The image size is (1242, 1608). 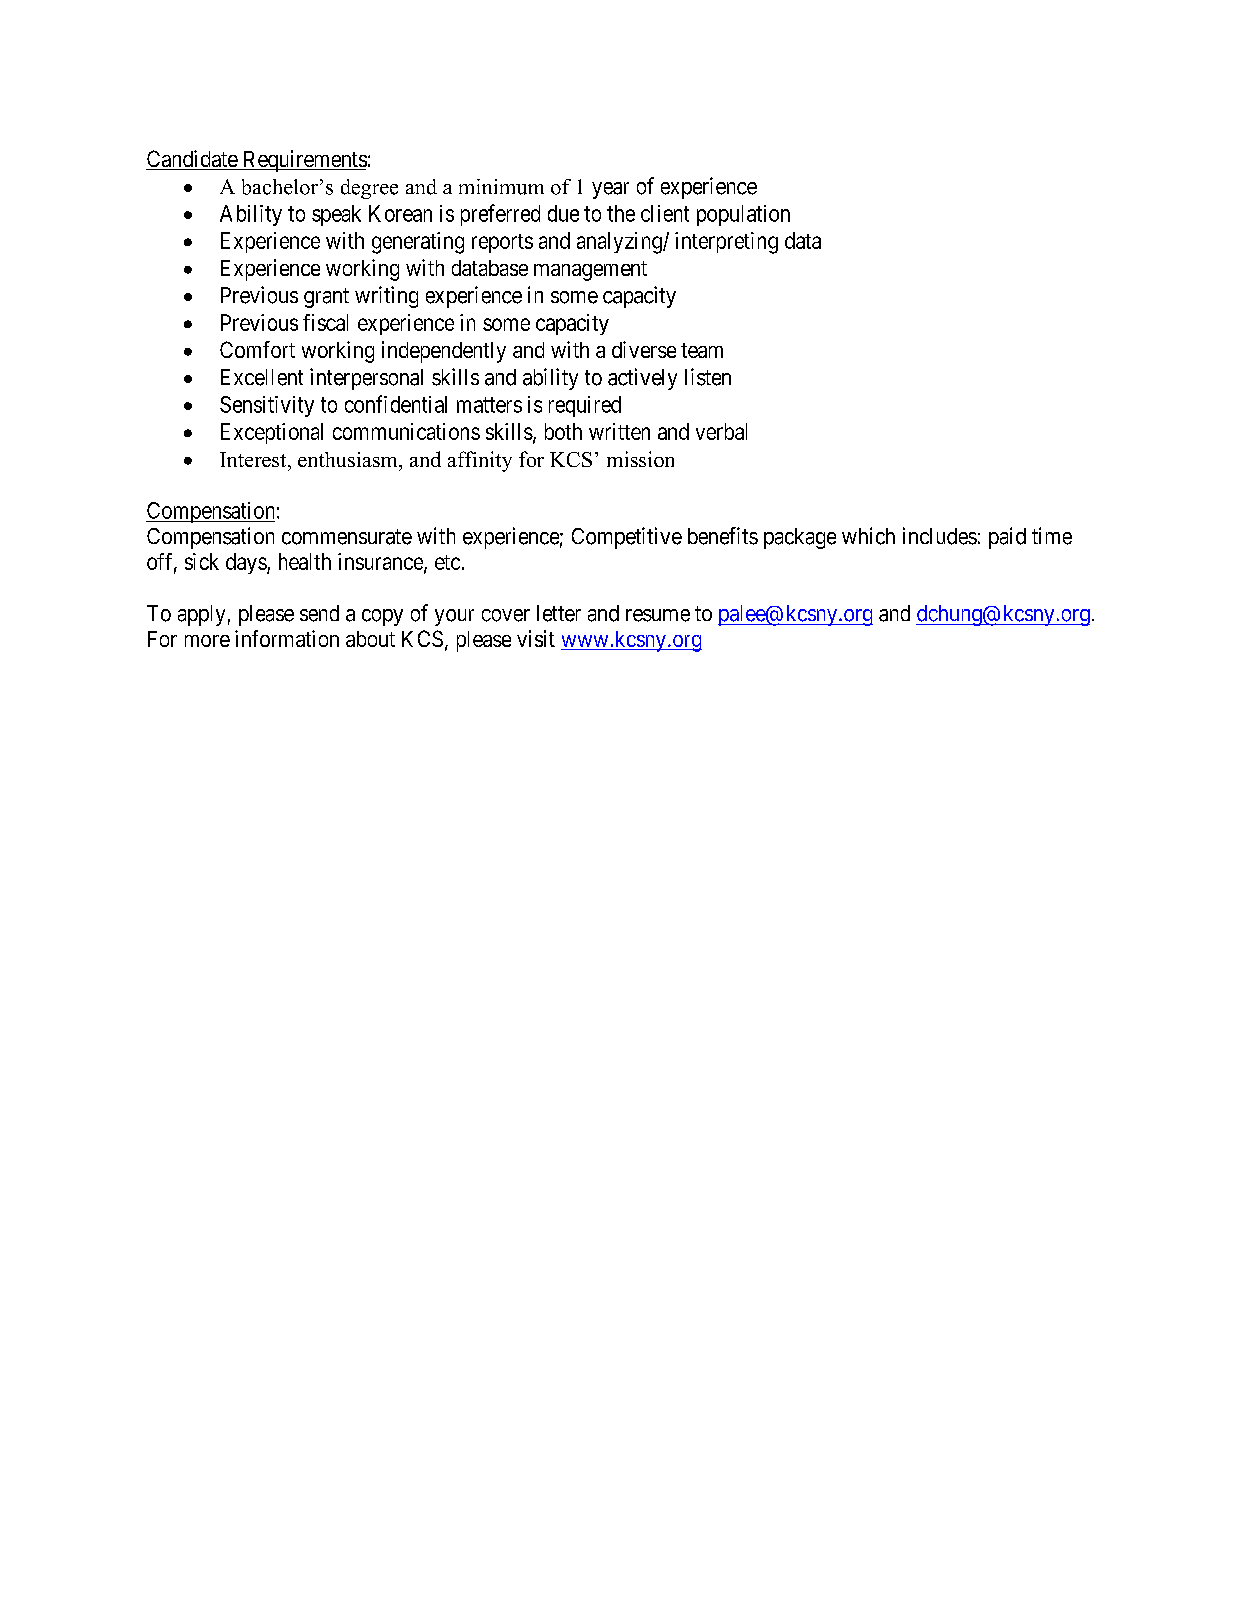 What do you see at coordinates (287, 638) in the screenshot?
I see `information` at bounding box center [287, 638].
